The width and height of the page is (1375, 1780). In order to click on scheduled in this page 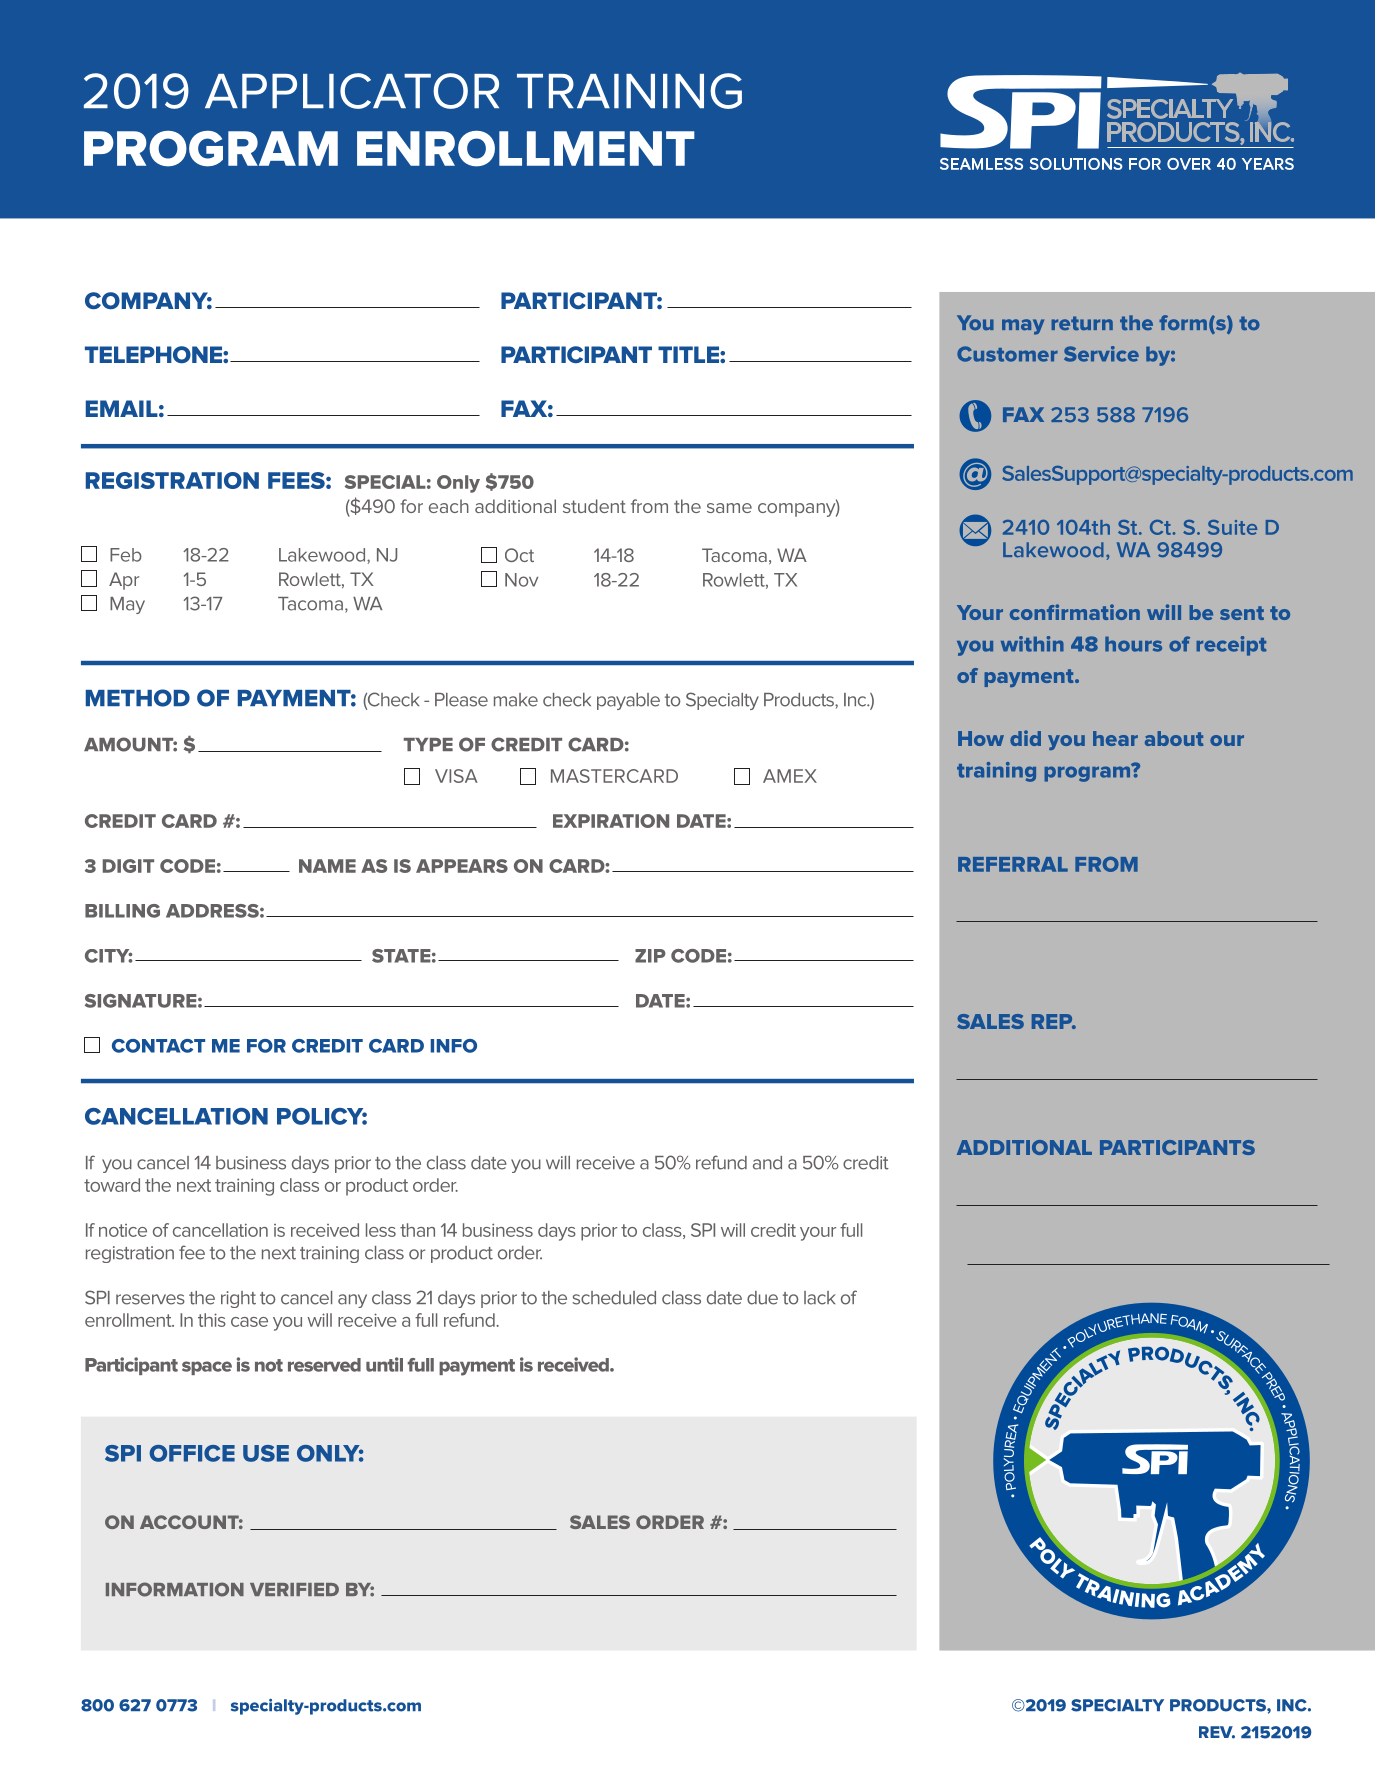, I will do `click(614, 1298)`.
